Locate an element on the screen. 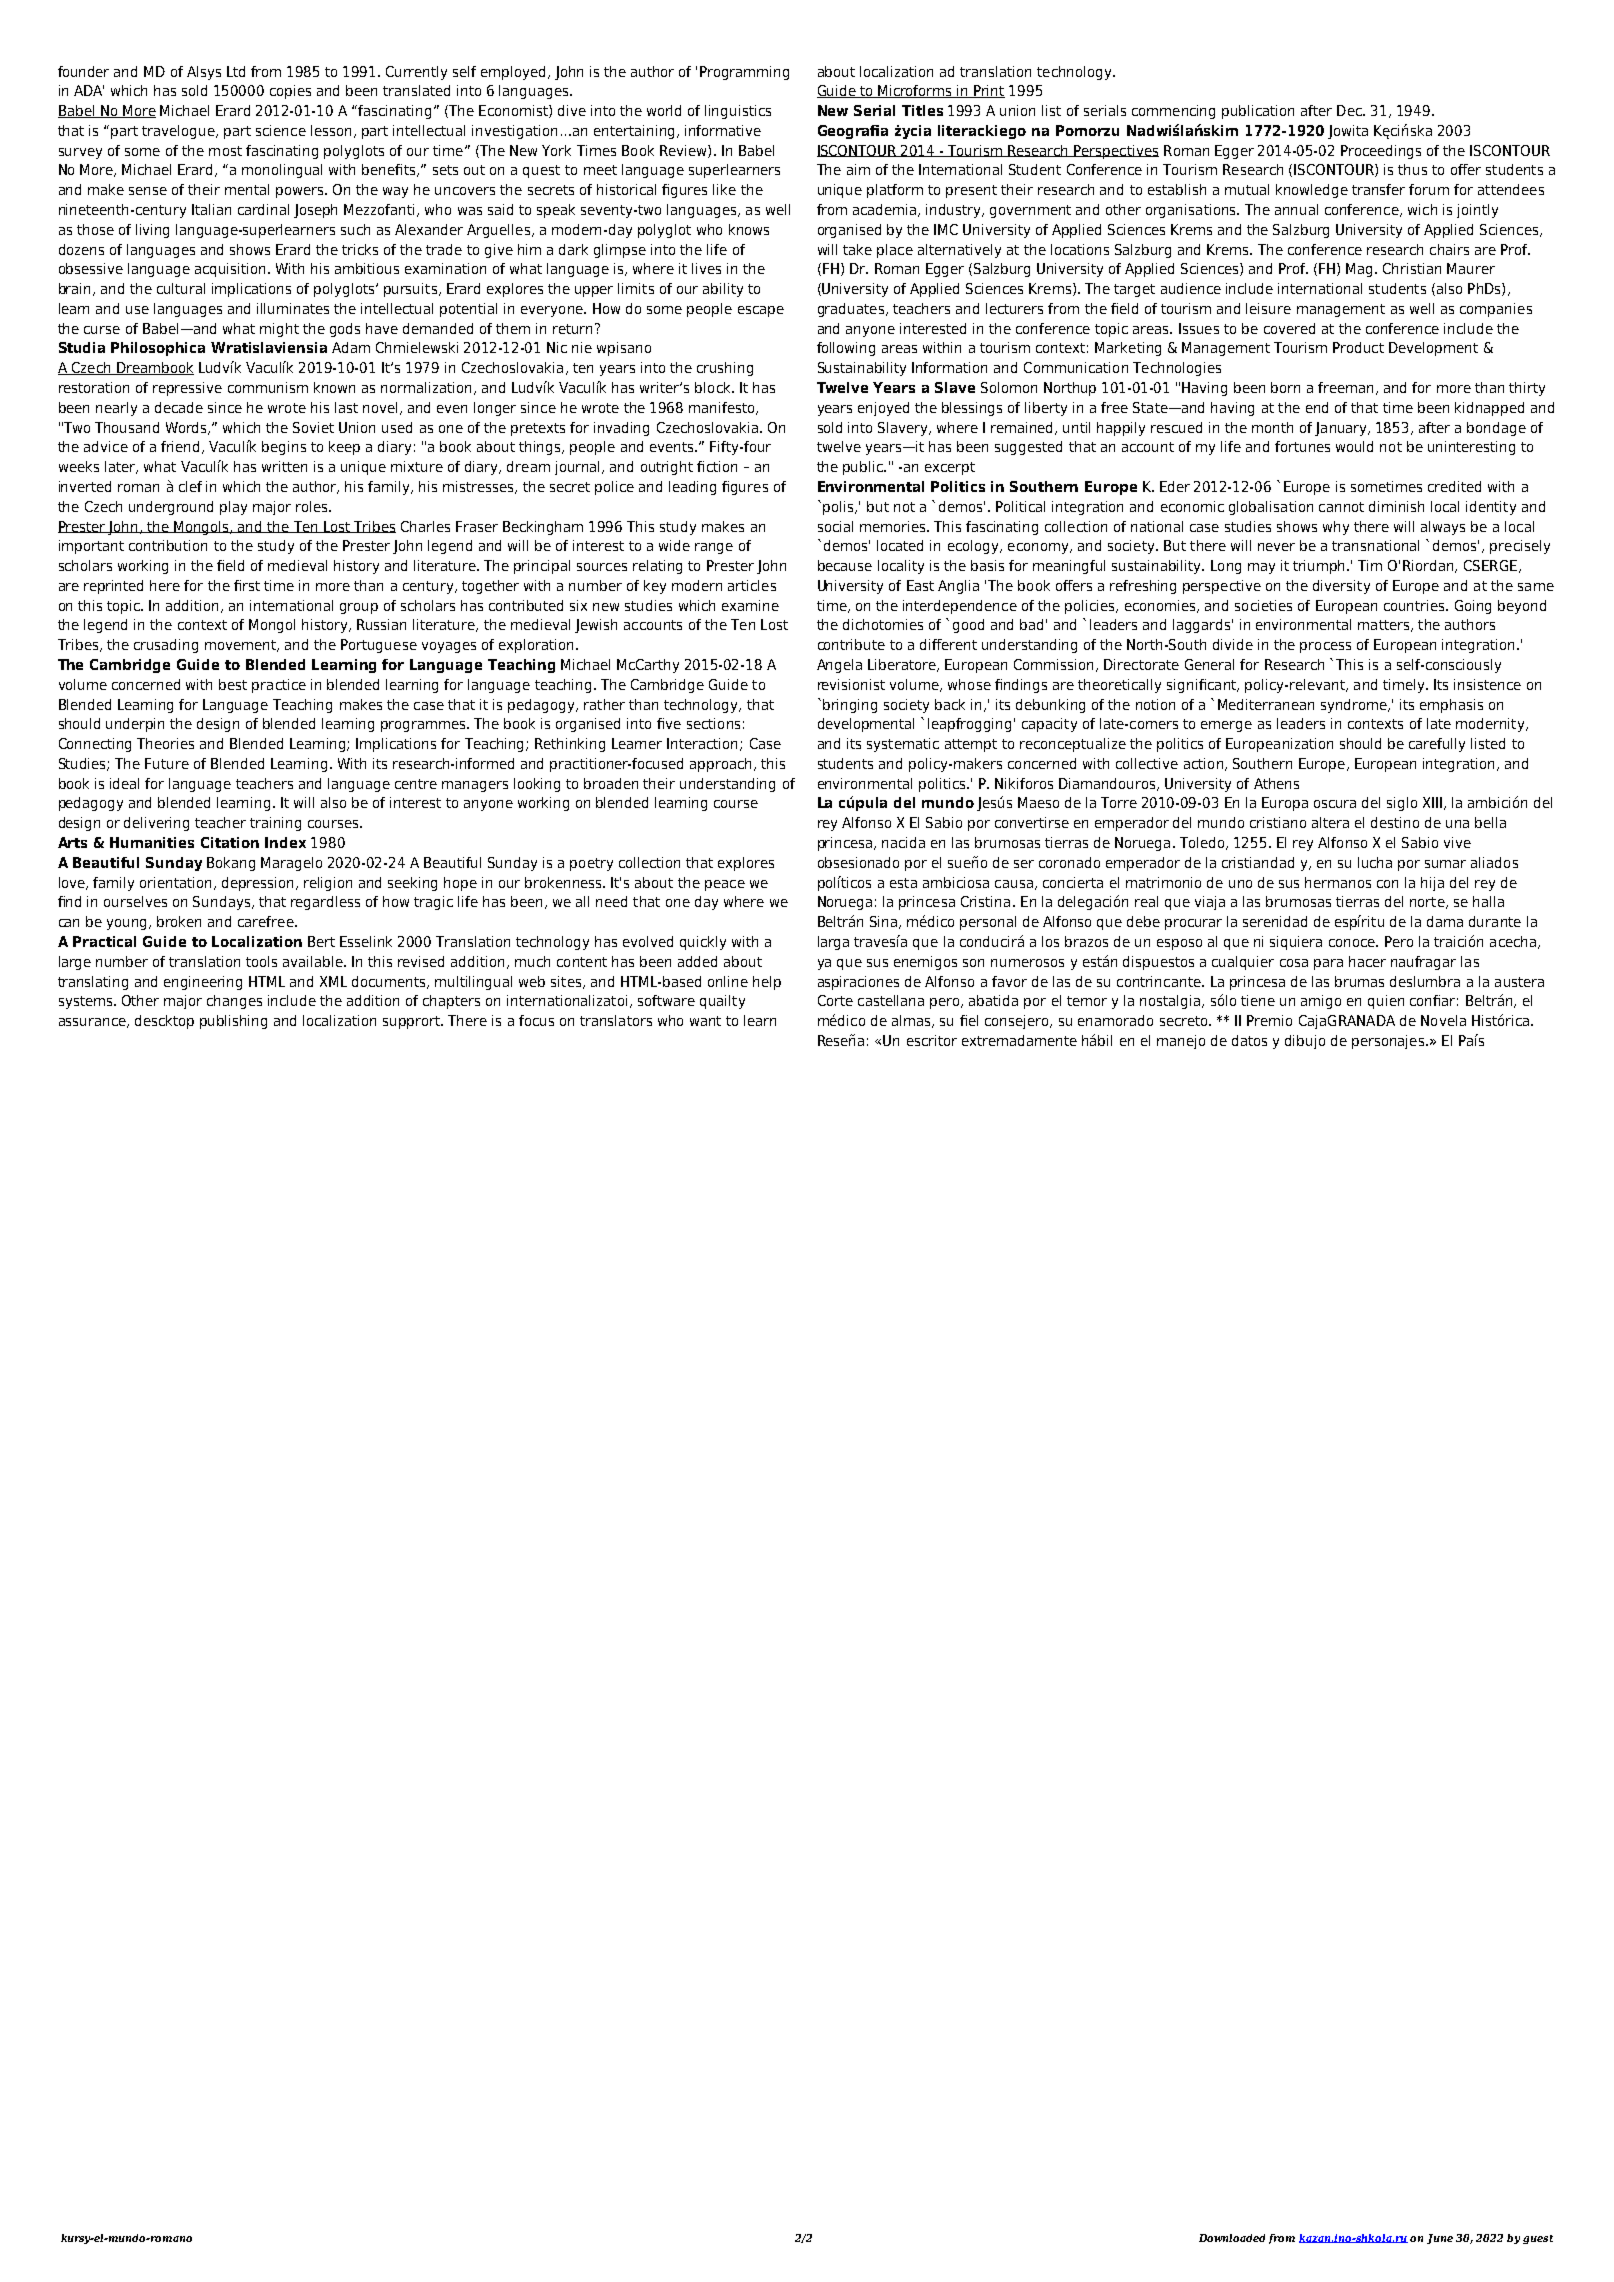 This screenshot has width=1614, height=2282. Proceedings is located at coordinates (1381, 152).
